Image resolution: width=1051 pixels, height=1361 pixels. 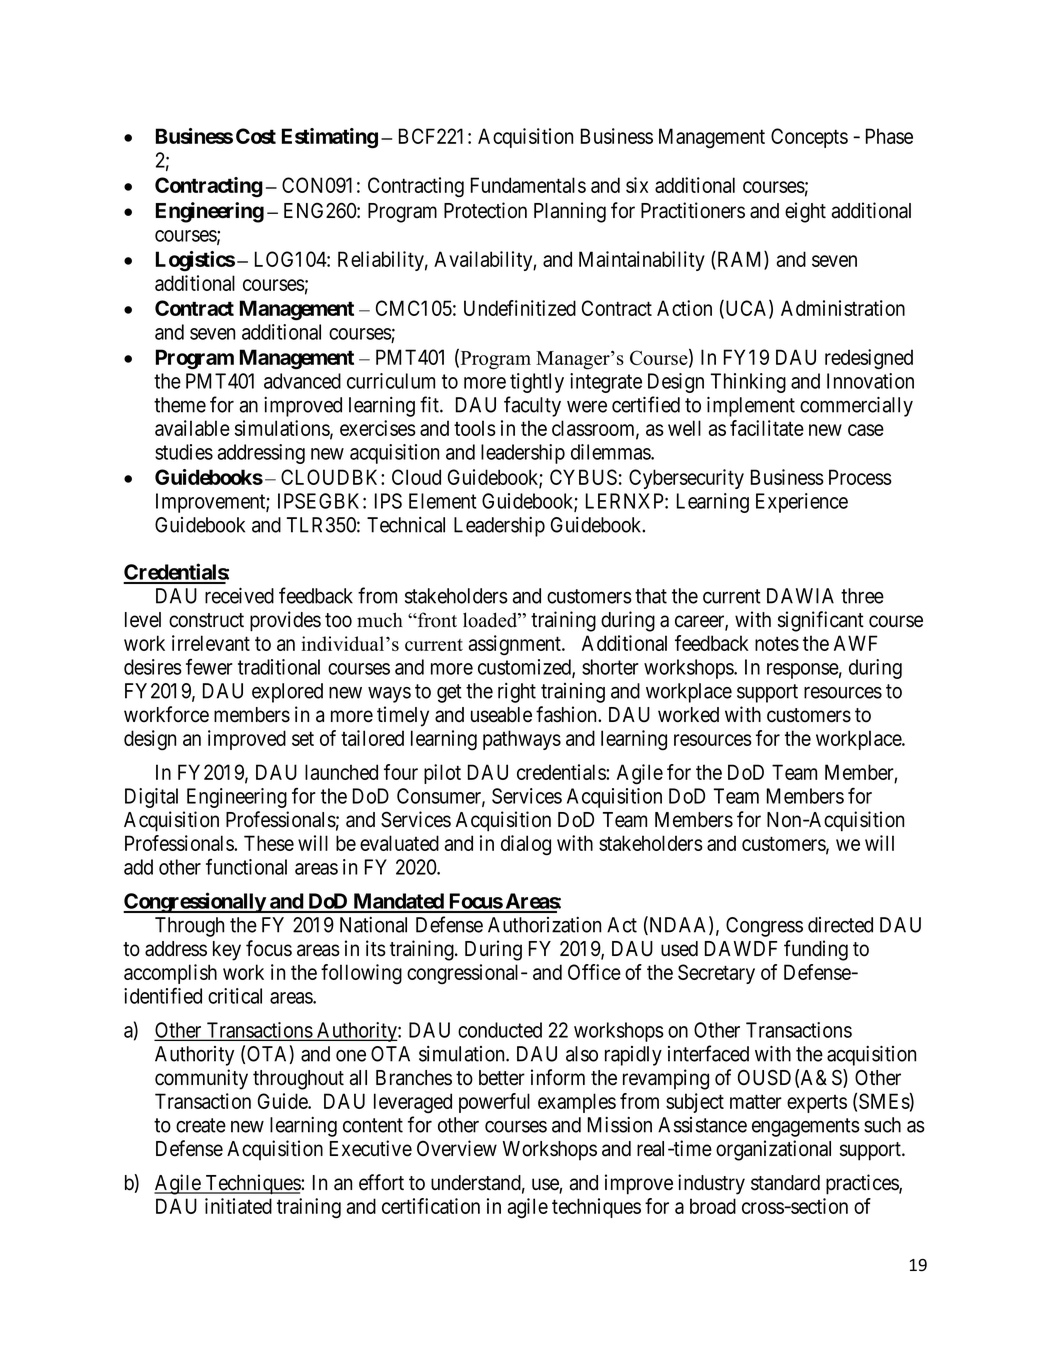 I want to click on fewer, so click(x=209, y=666).
